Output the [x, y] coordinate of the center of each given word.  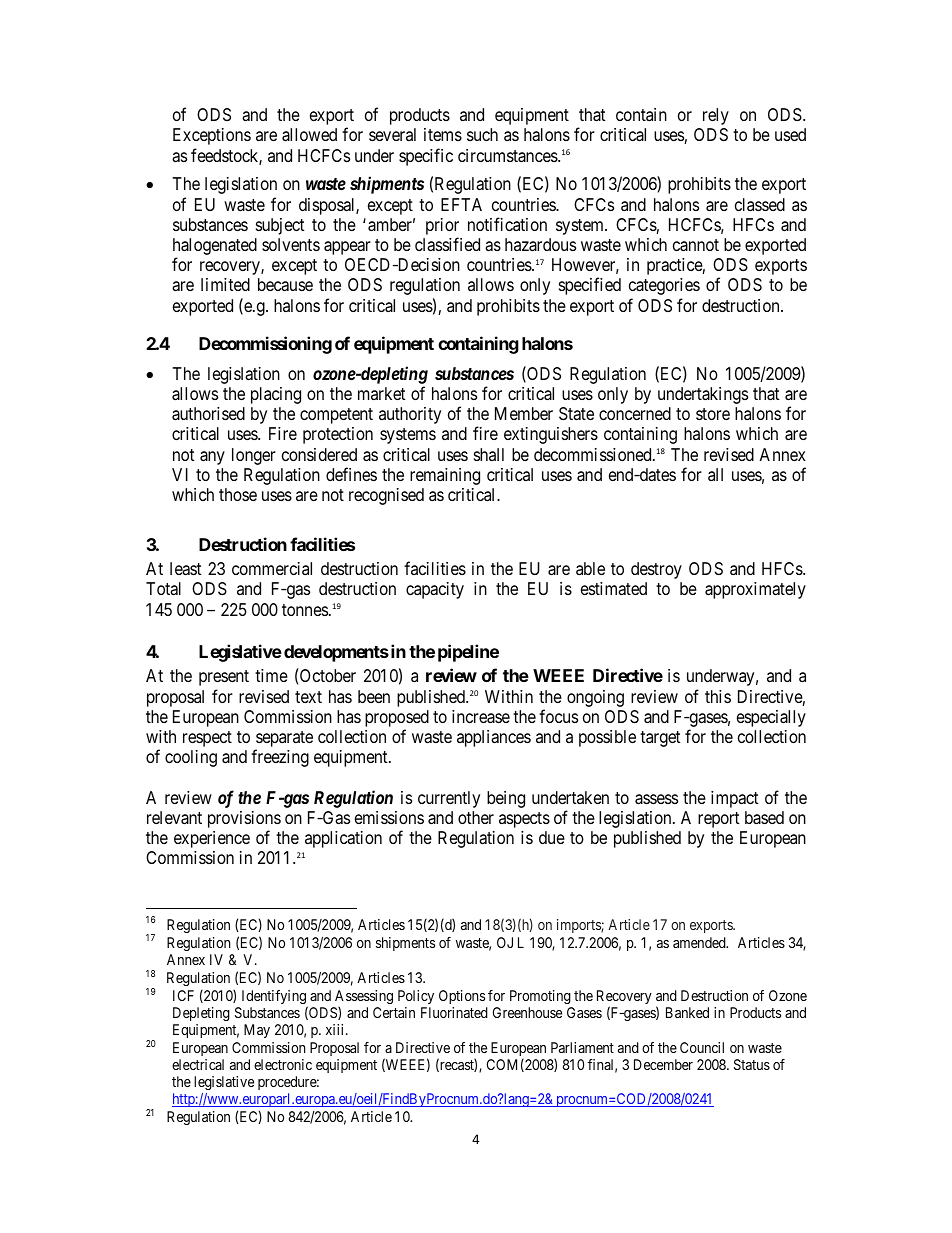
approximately [755, 590]
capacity [435, 590]
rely [716, 116]
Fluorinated [454, 1012]
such [482, 134]
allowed [309, 135]
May [257, 1031]
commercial [272, 568]
